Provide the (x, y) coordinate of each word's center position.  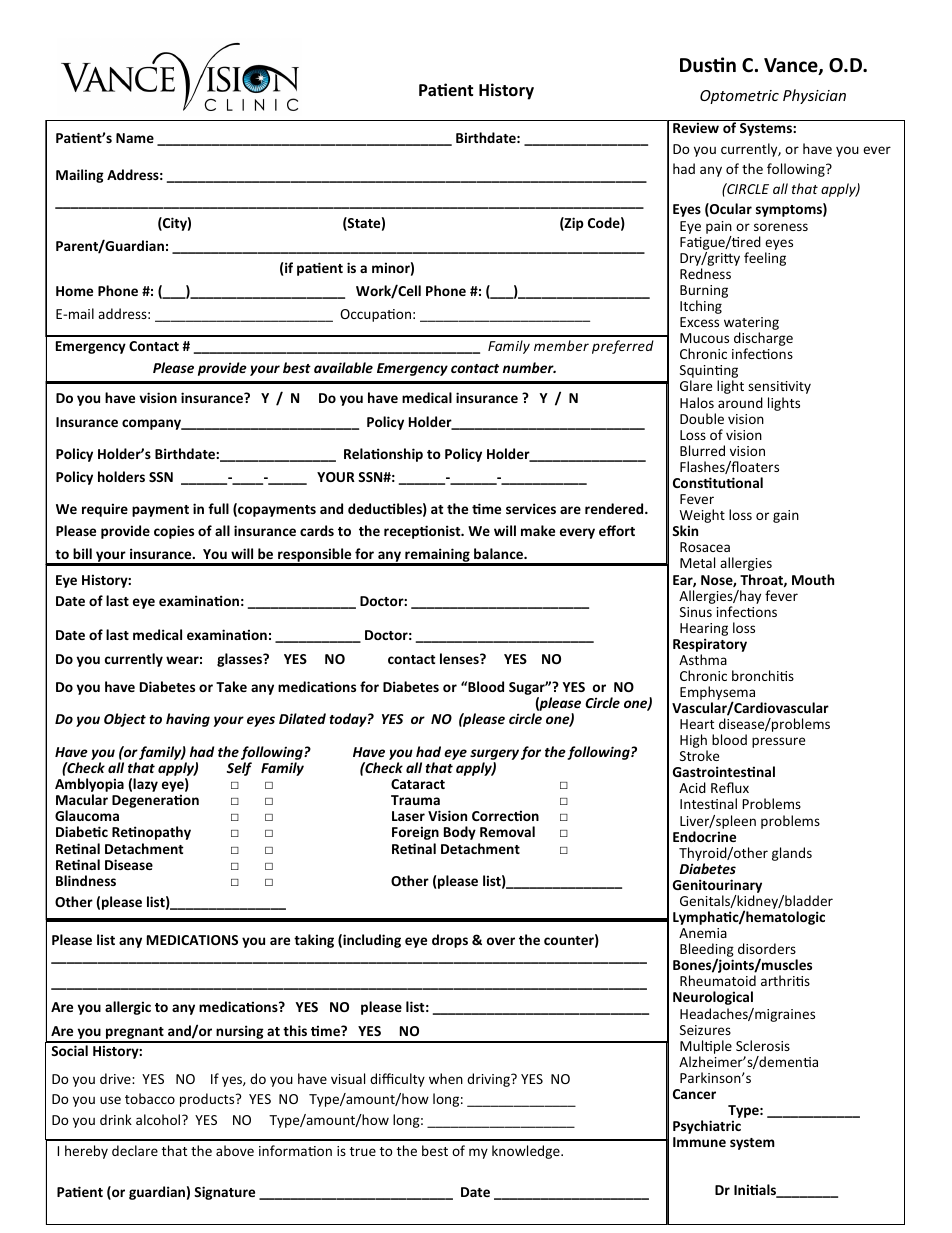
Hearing (704, 629)
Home (74, 291)
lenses (460, 658)
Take (231, 686)
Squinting (709, 373)
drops (450, 941)
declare (135, 1150)
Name (135, 138)
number (529, 367)
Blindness (86, 880)
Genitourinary (717, 886)
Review (696, 127)
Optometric (739, 97)
